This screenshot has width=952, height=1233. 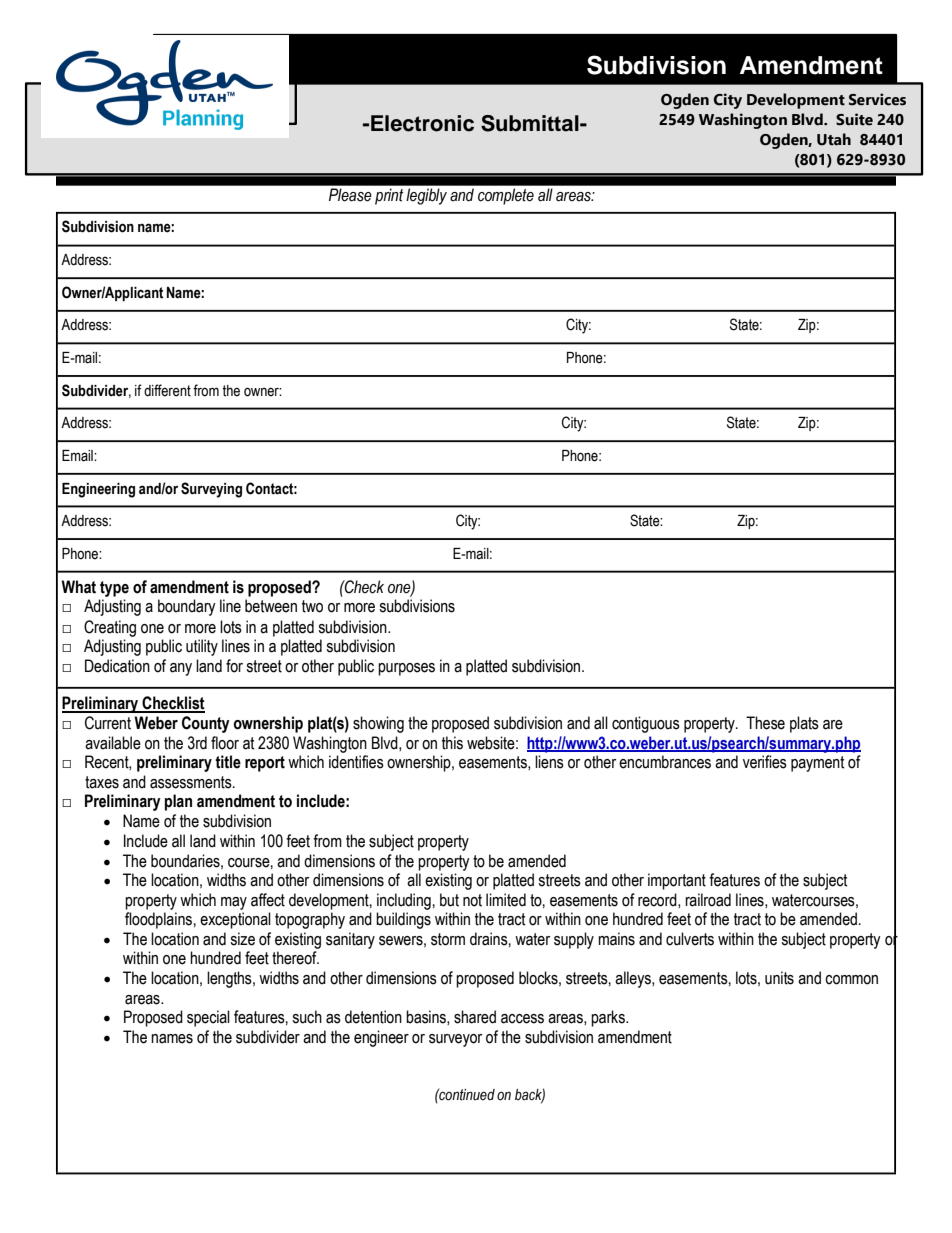 What do you see at coordinates (834, 139) in the screenshot?
I see `Utah` at bounding box center [834, 139].
